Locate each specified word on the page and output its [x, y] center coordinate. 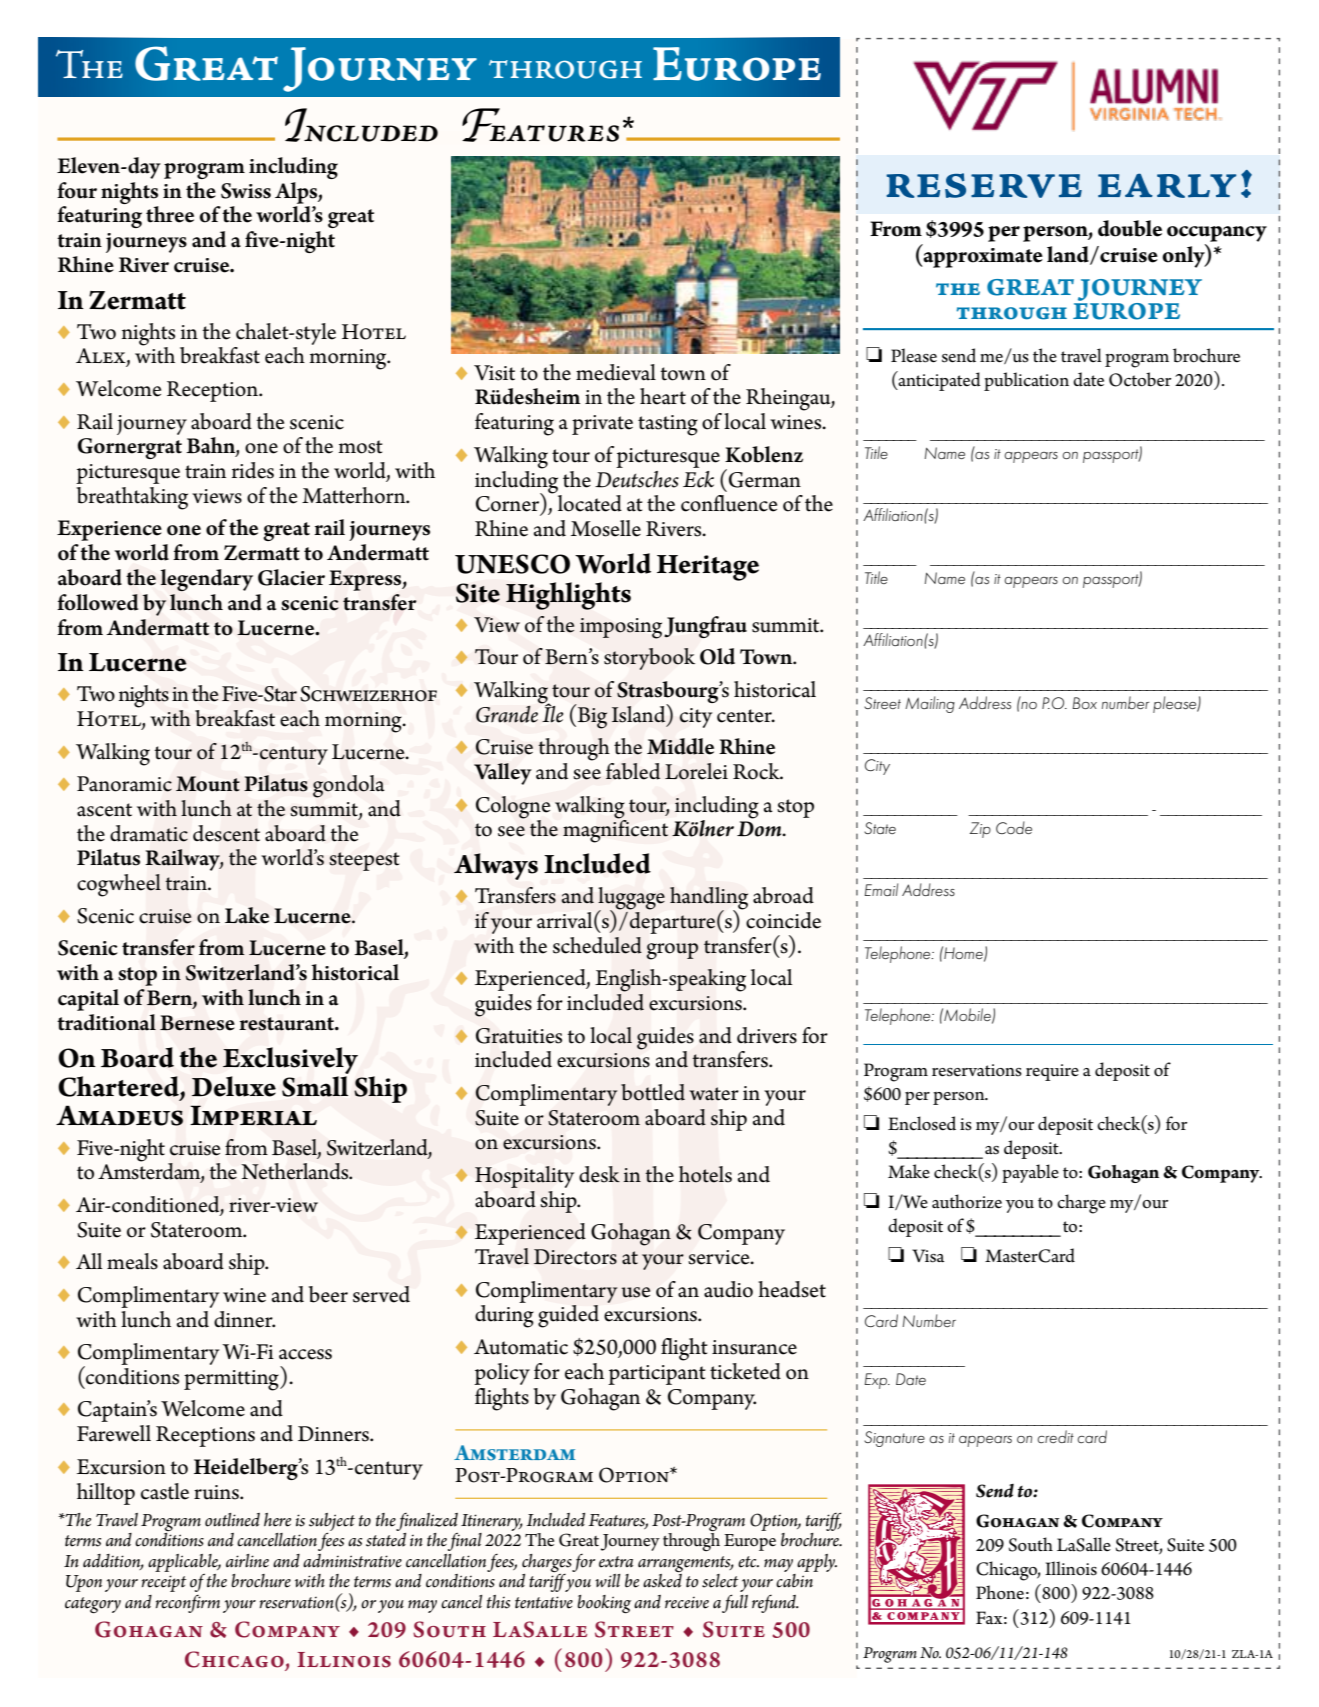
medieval [616, 372]
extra [616, 1562]
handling [709, 899]
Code [1014, 827]
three [170, 214]
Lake [247, 915]
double [1130, 228]
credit [1055, 1436]
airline [247, 1561]
